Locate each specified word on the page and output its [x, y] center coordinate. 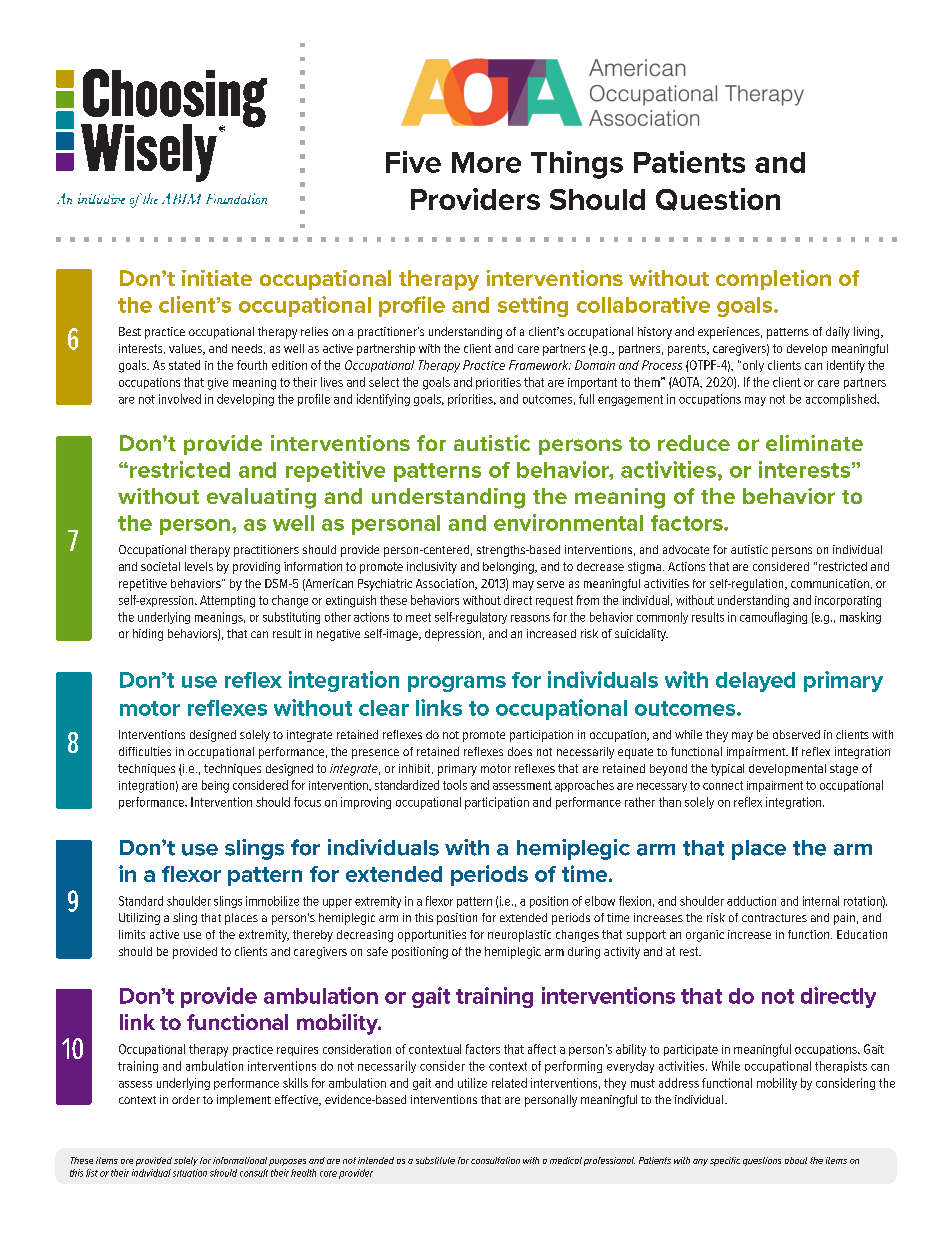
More [486, 162]
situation [190, 1173]
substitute [435, 1160]
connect [723, 785]
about [796, 1160]
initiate [217, 278]
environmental [568, 522]
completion [773, 280]
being [215, 786]
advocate [686, 549]
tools [455, 785]
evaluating [261, 498]
